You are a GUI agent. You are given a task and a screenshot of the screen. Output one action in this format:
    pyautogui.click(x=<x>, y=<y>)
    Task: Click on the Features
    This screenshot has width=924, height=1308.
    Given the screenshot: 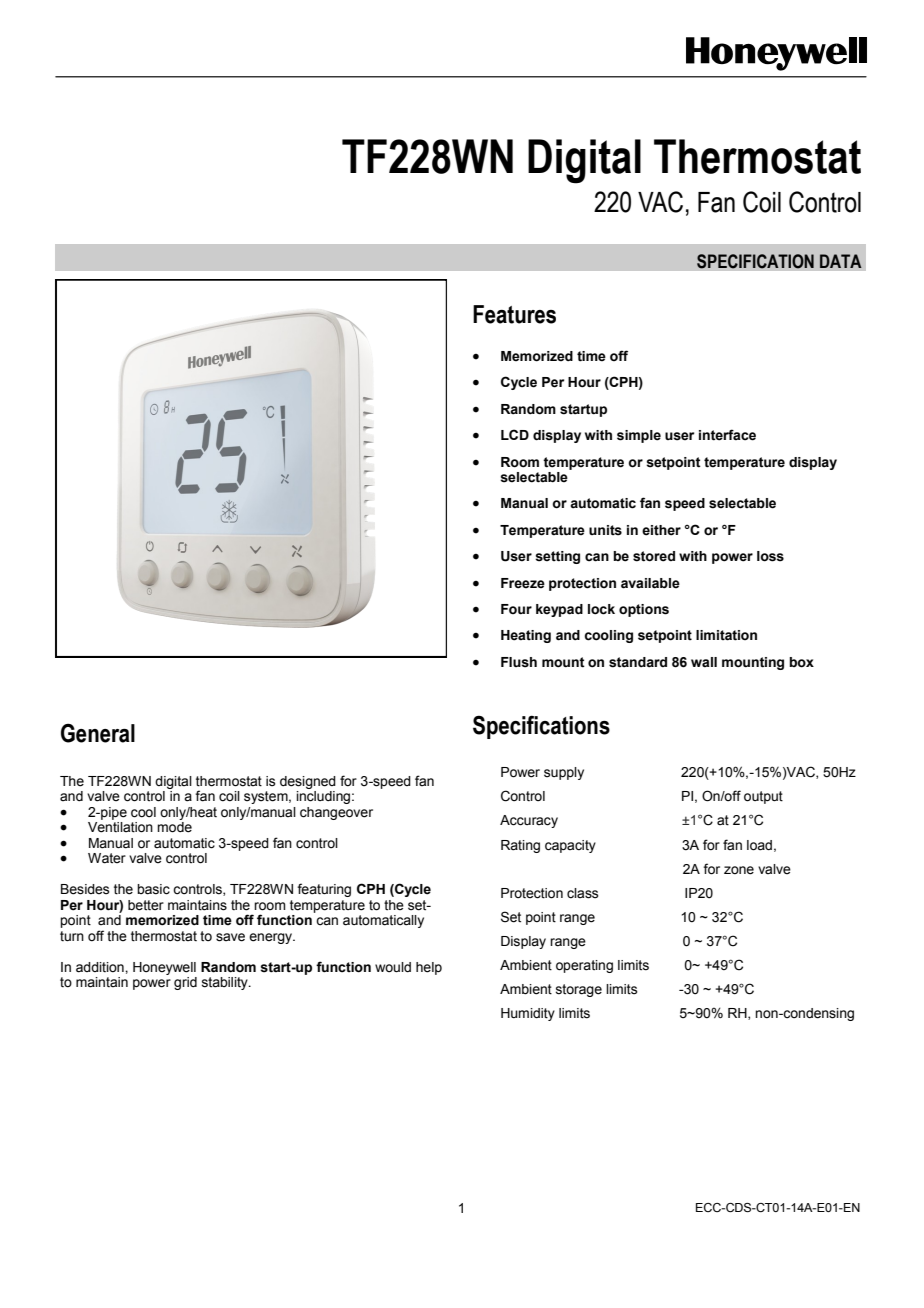 What is the action you would take?
    pyautogui.click(x=514, y=314)
